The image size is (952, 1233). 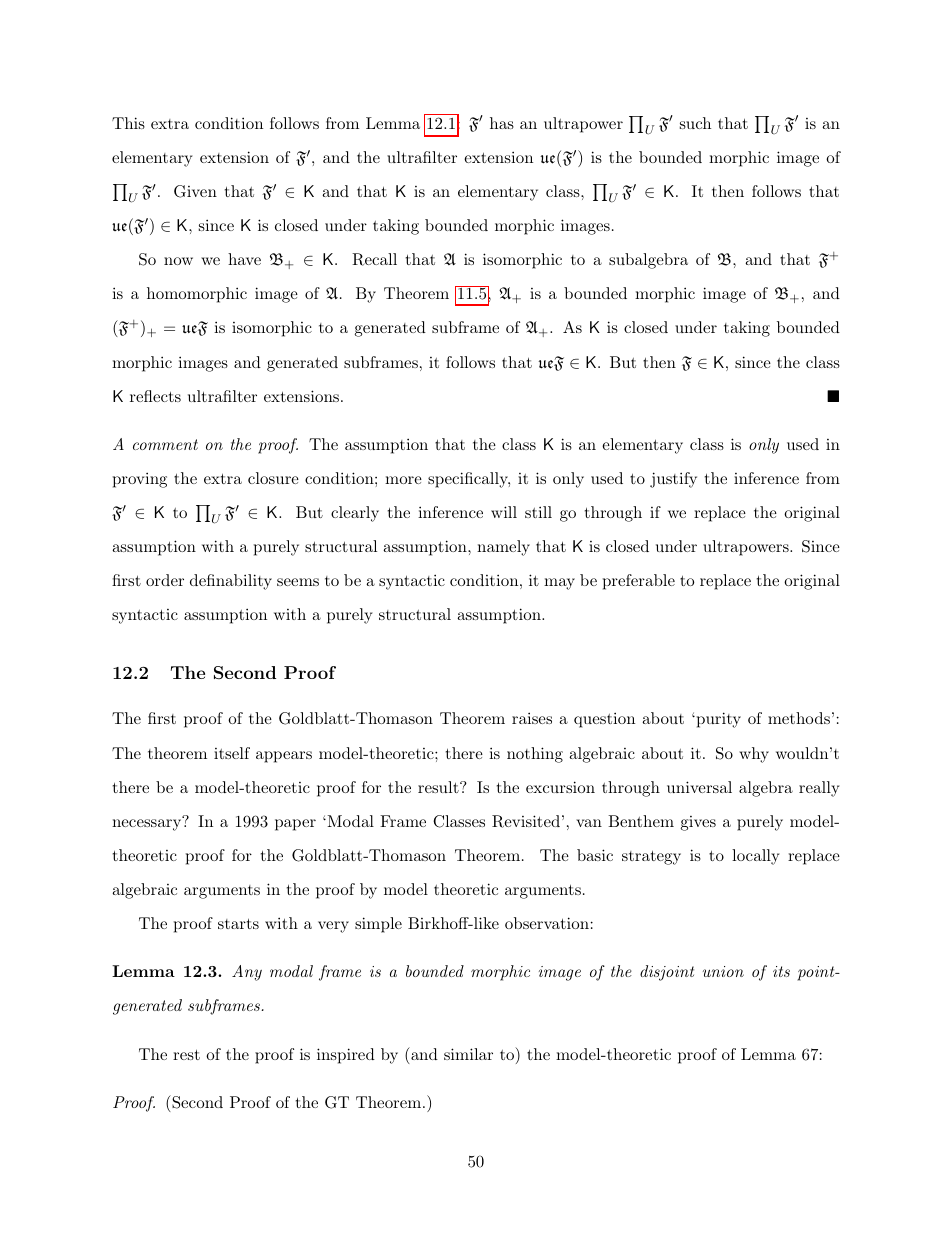 I want to click on union, so click(x=723, y=971).
